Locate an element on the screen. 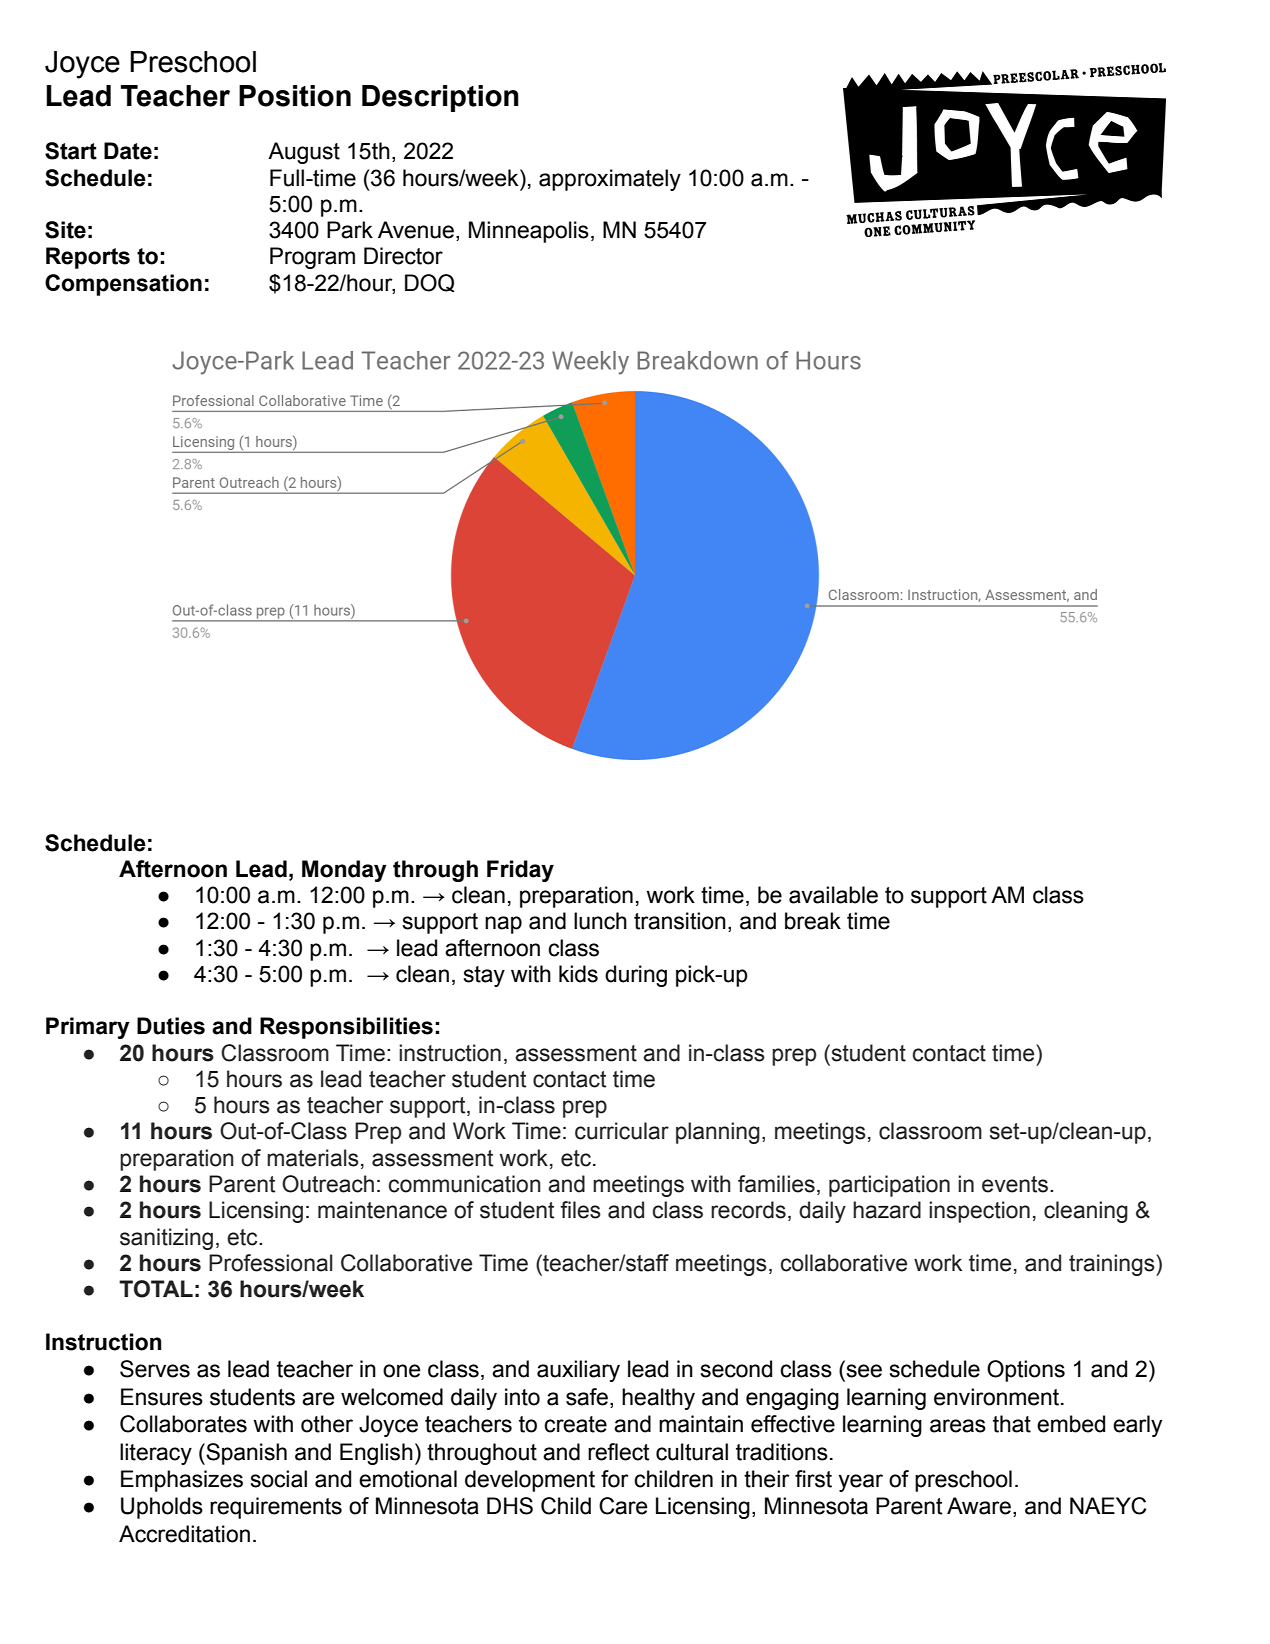 The height and width of the screenshot is (1644, 1270). approximately is located at coordinates (610, 180).
